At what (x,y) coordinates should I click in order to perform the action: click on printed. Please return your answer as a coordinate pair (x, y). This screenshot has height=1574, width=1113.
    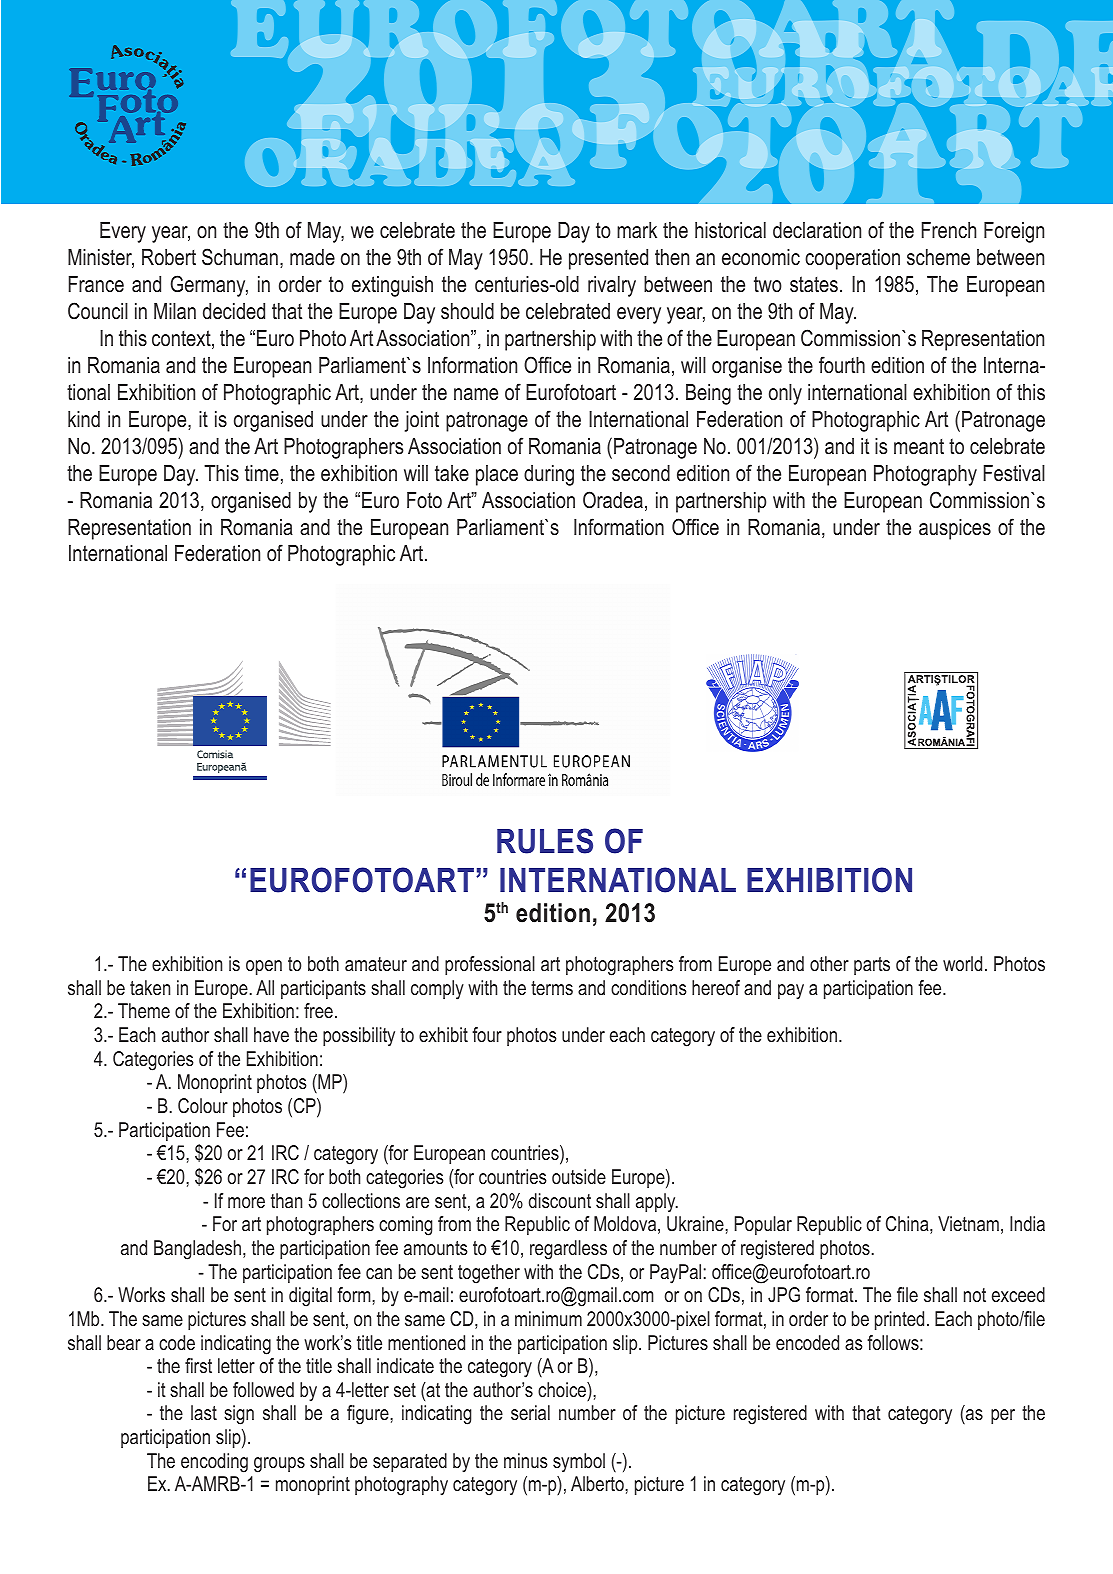
    Looking at the image, I should click on (899, 1320).
